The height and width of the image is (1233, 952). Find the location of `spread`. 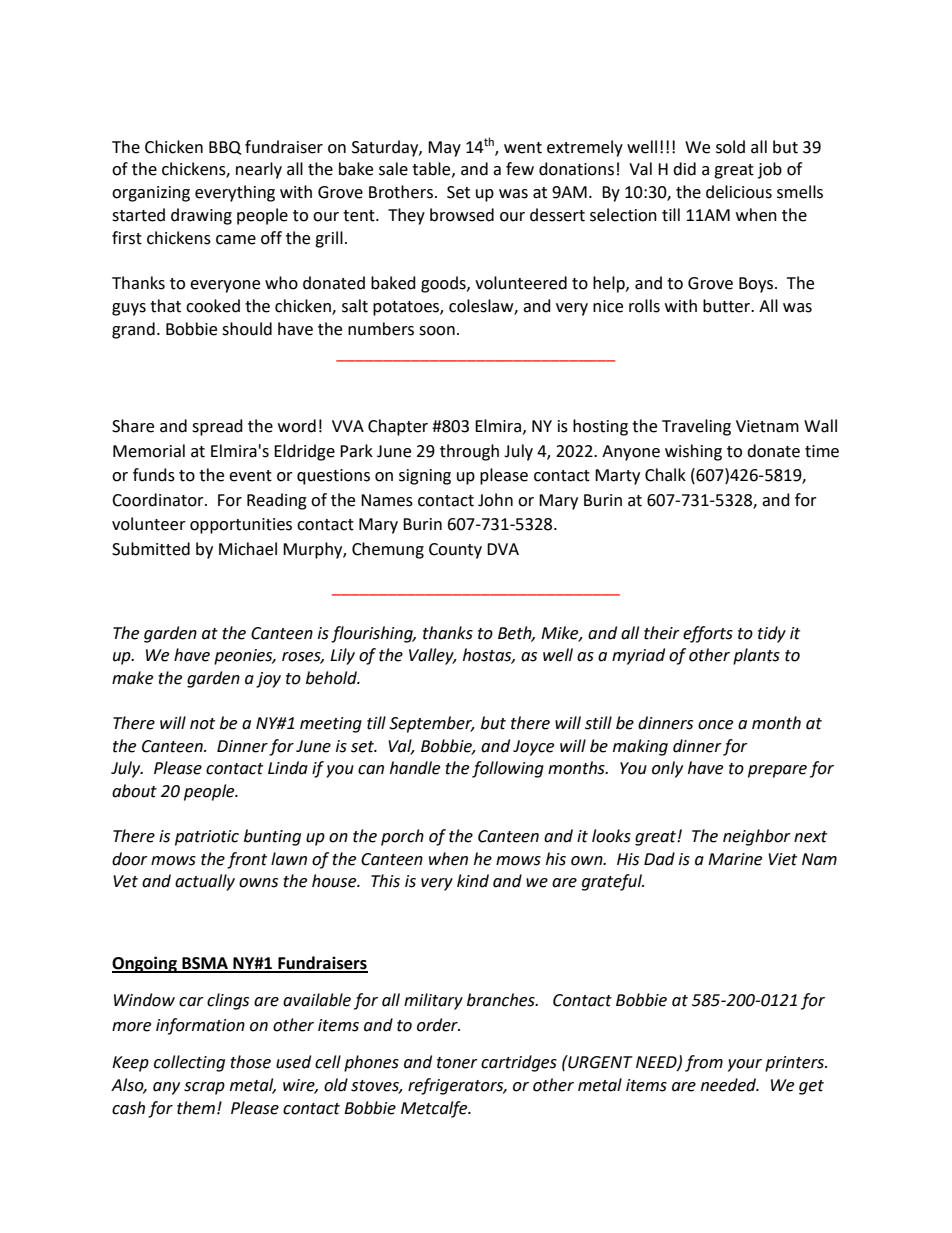

spread is located at coordinates (217, 427).
